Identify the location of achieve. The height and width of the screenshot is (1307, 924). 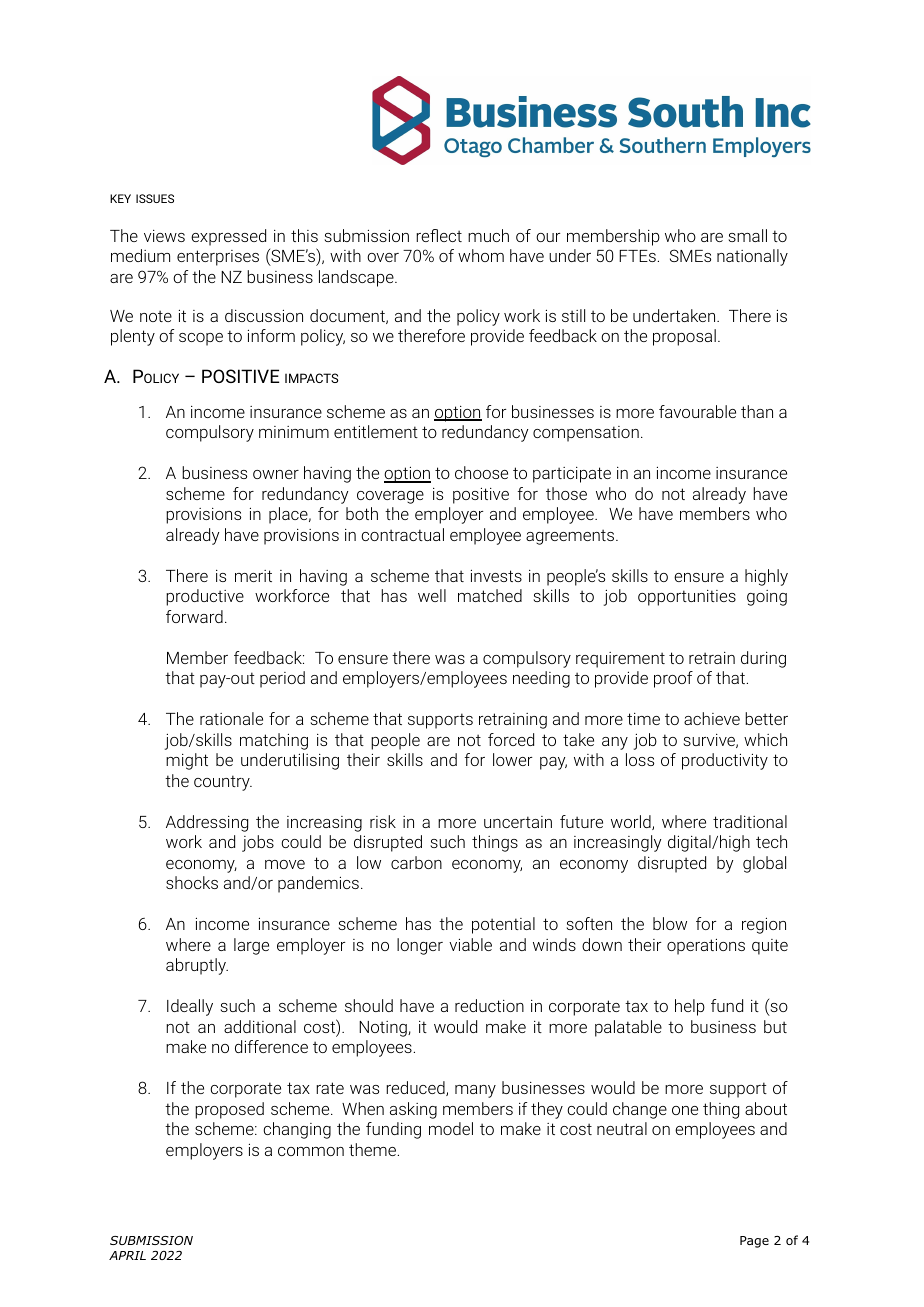
(712, 718).
